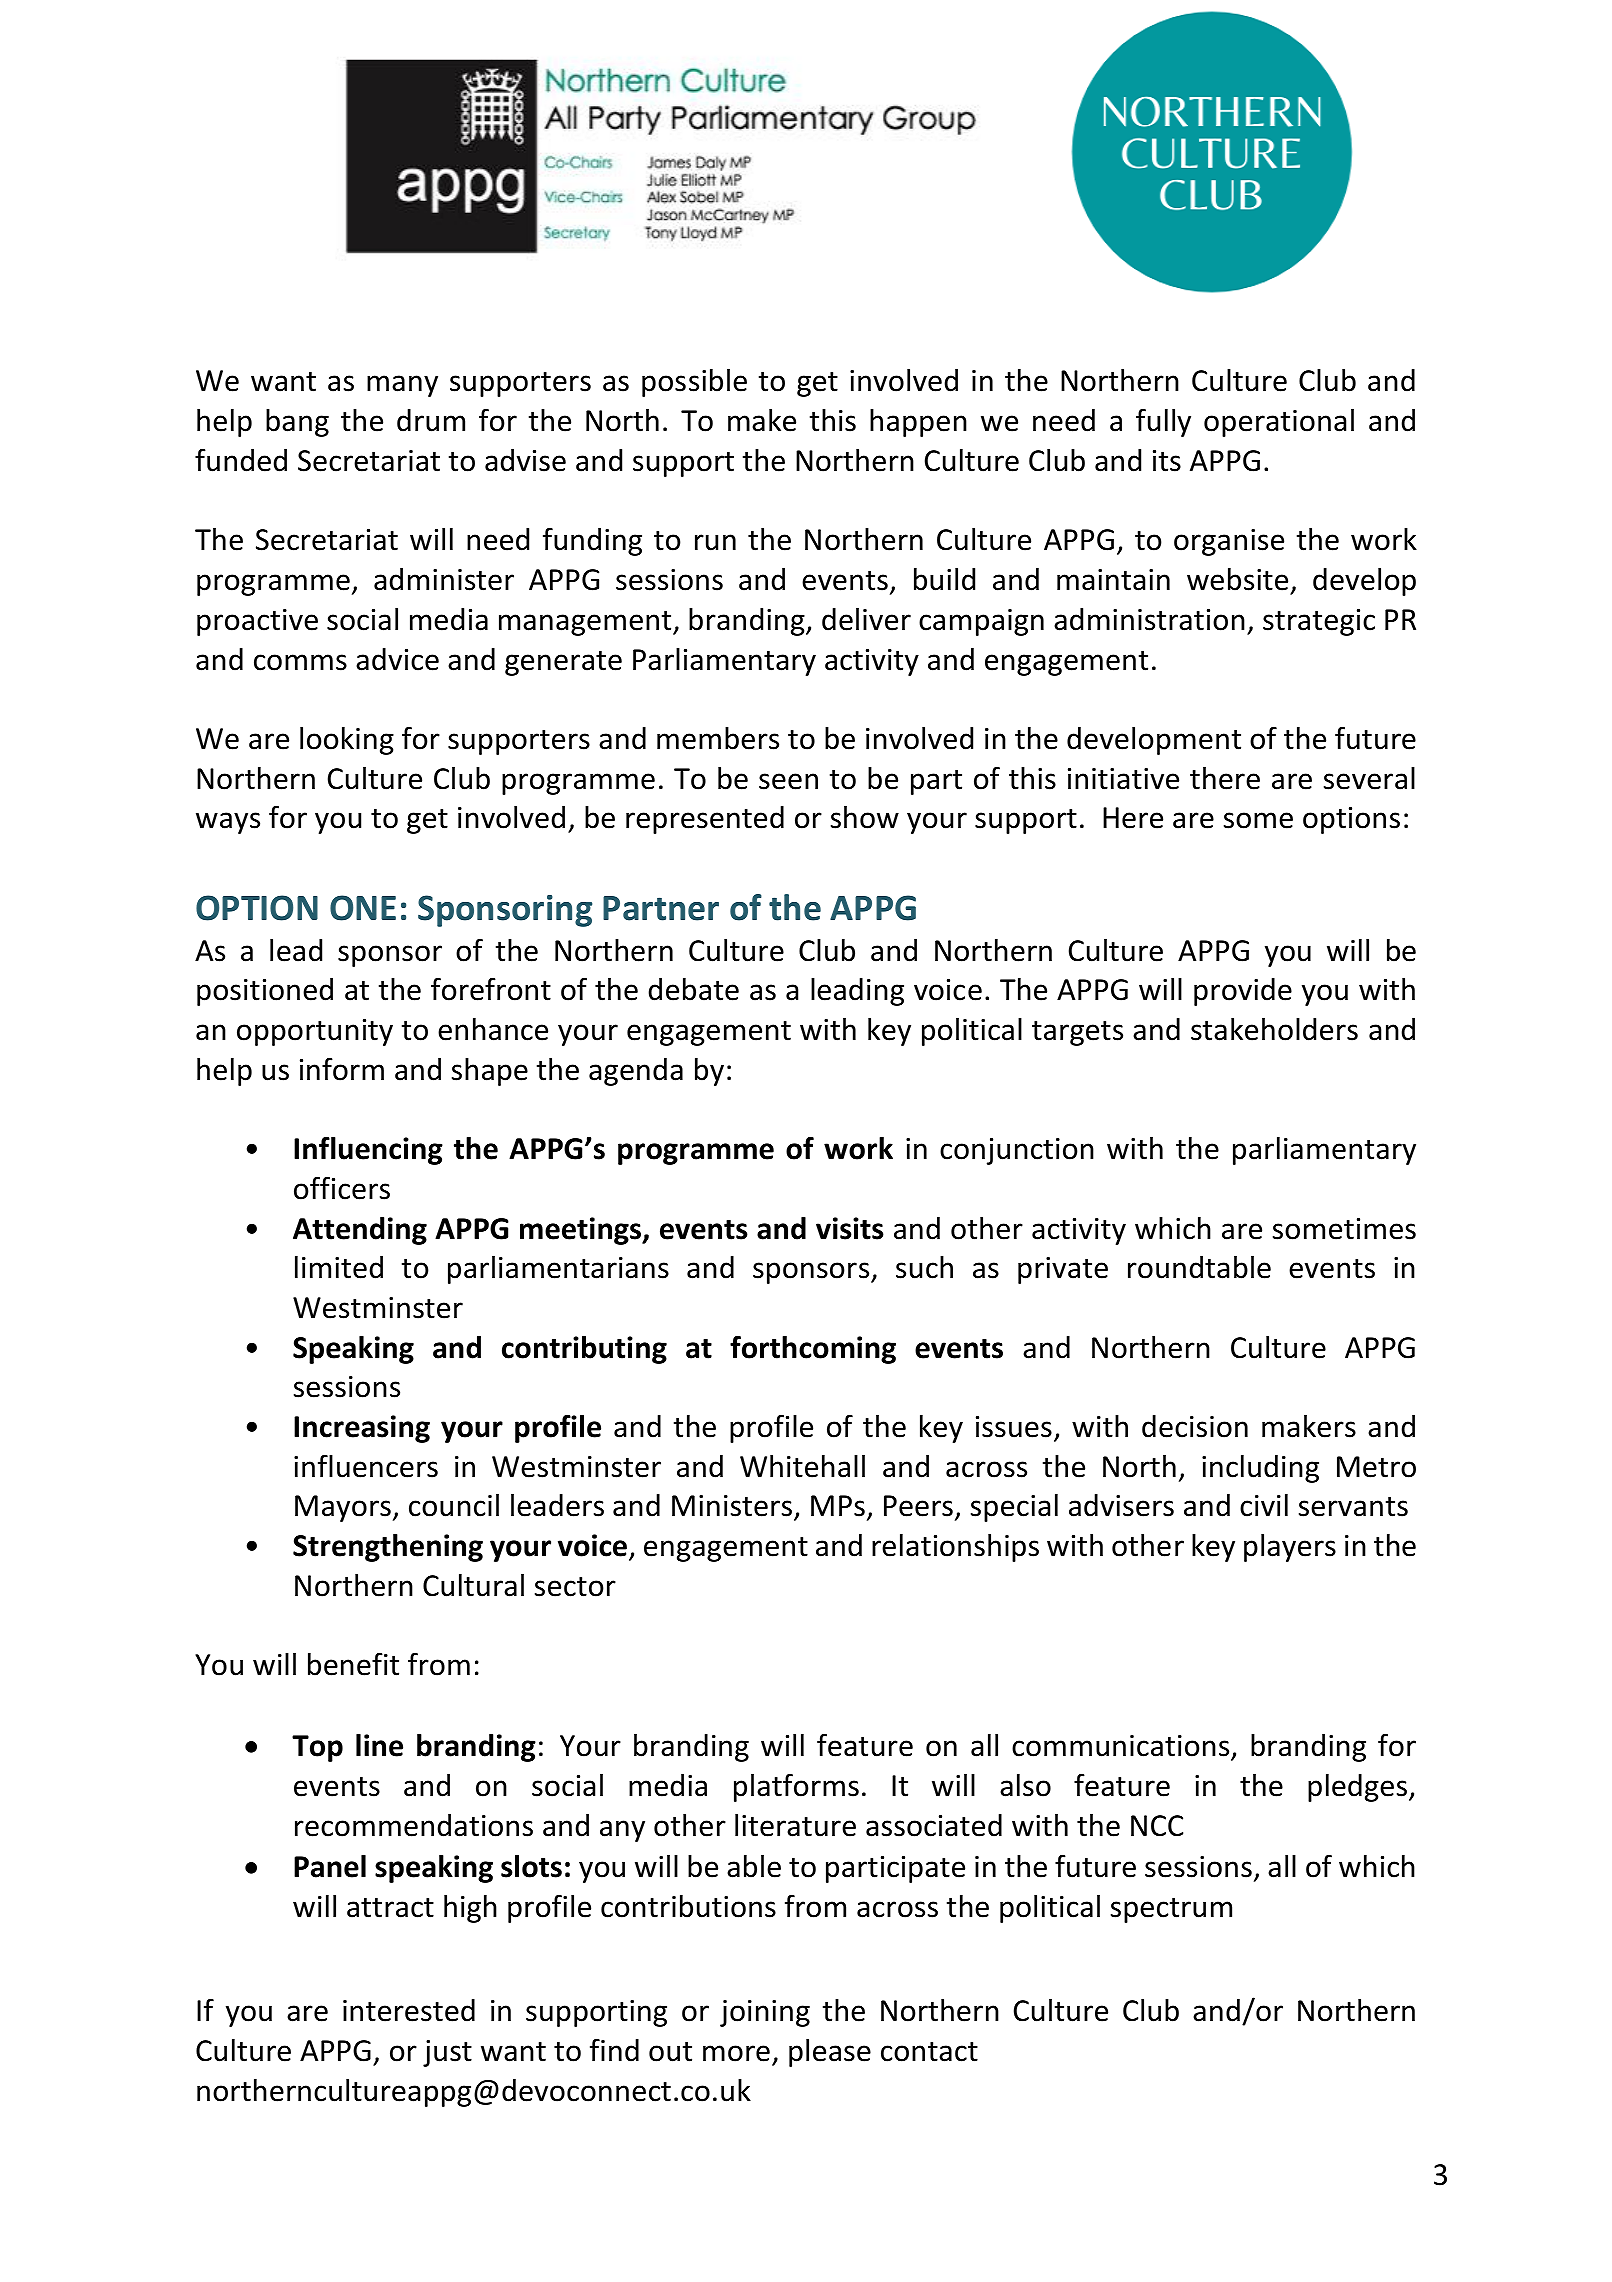 Image resolution: width=1612 pixels, height=2282 pixels. What do you see at coordinates (342, 1069) in the page?
I see `inform` at bounding box center [342, 1069].
